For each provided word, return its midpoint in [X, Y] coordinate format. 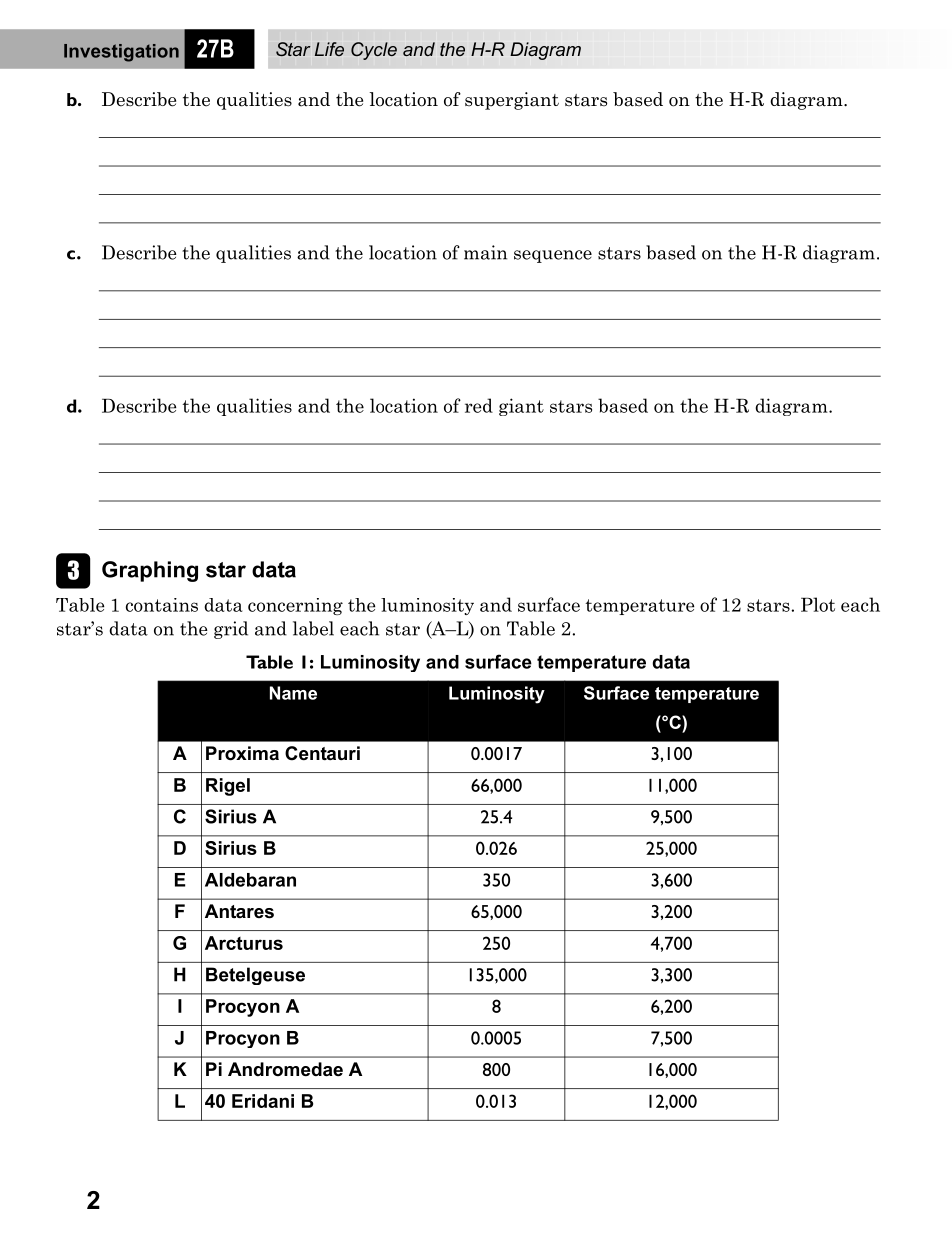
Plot [818, 604]
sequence [553, 256]
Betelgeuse [255, 976]
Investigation [121, 53]
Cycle [374, 51]
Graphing [150, 571]
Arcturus [244, 943]
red [479, 405]
